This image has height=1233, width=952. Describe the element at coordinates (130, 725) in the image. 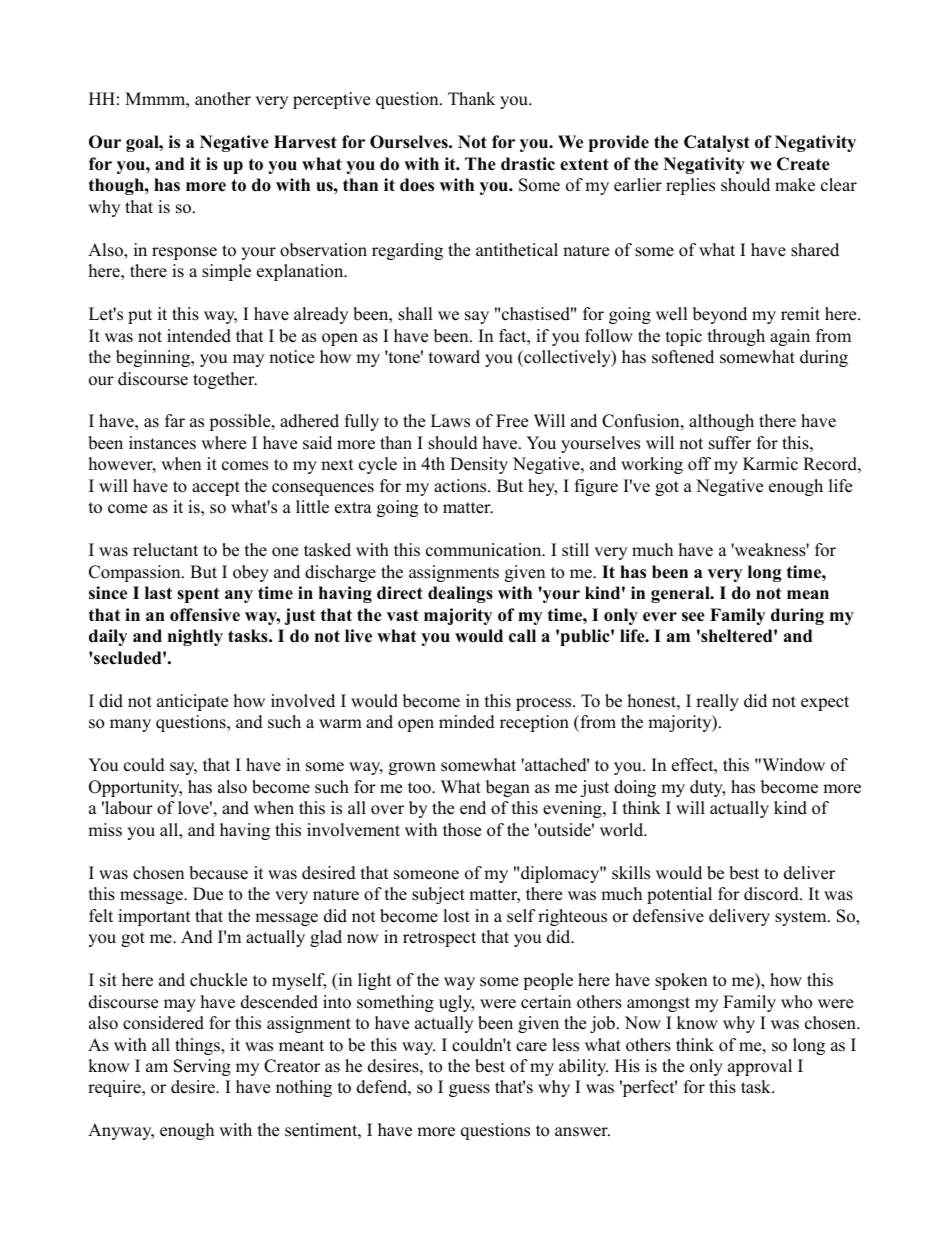

I see `many` at that location.
